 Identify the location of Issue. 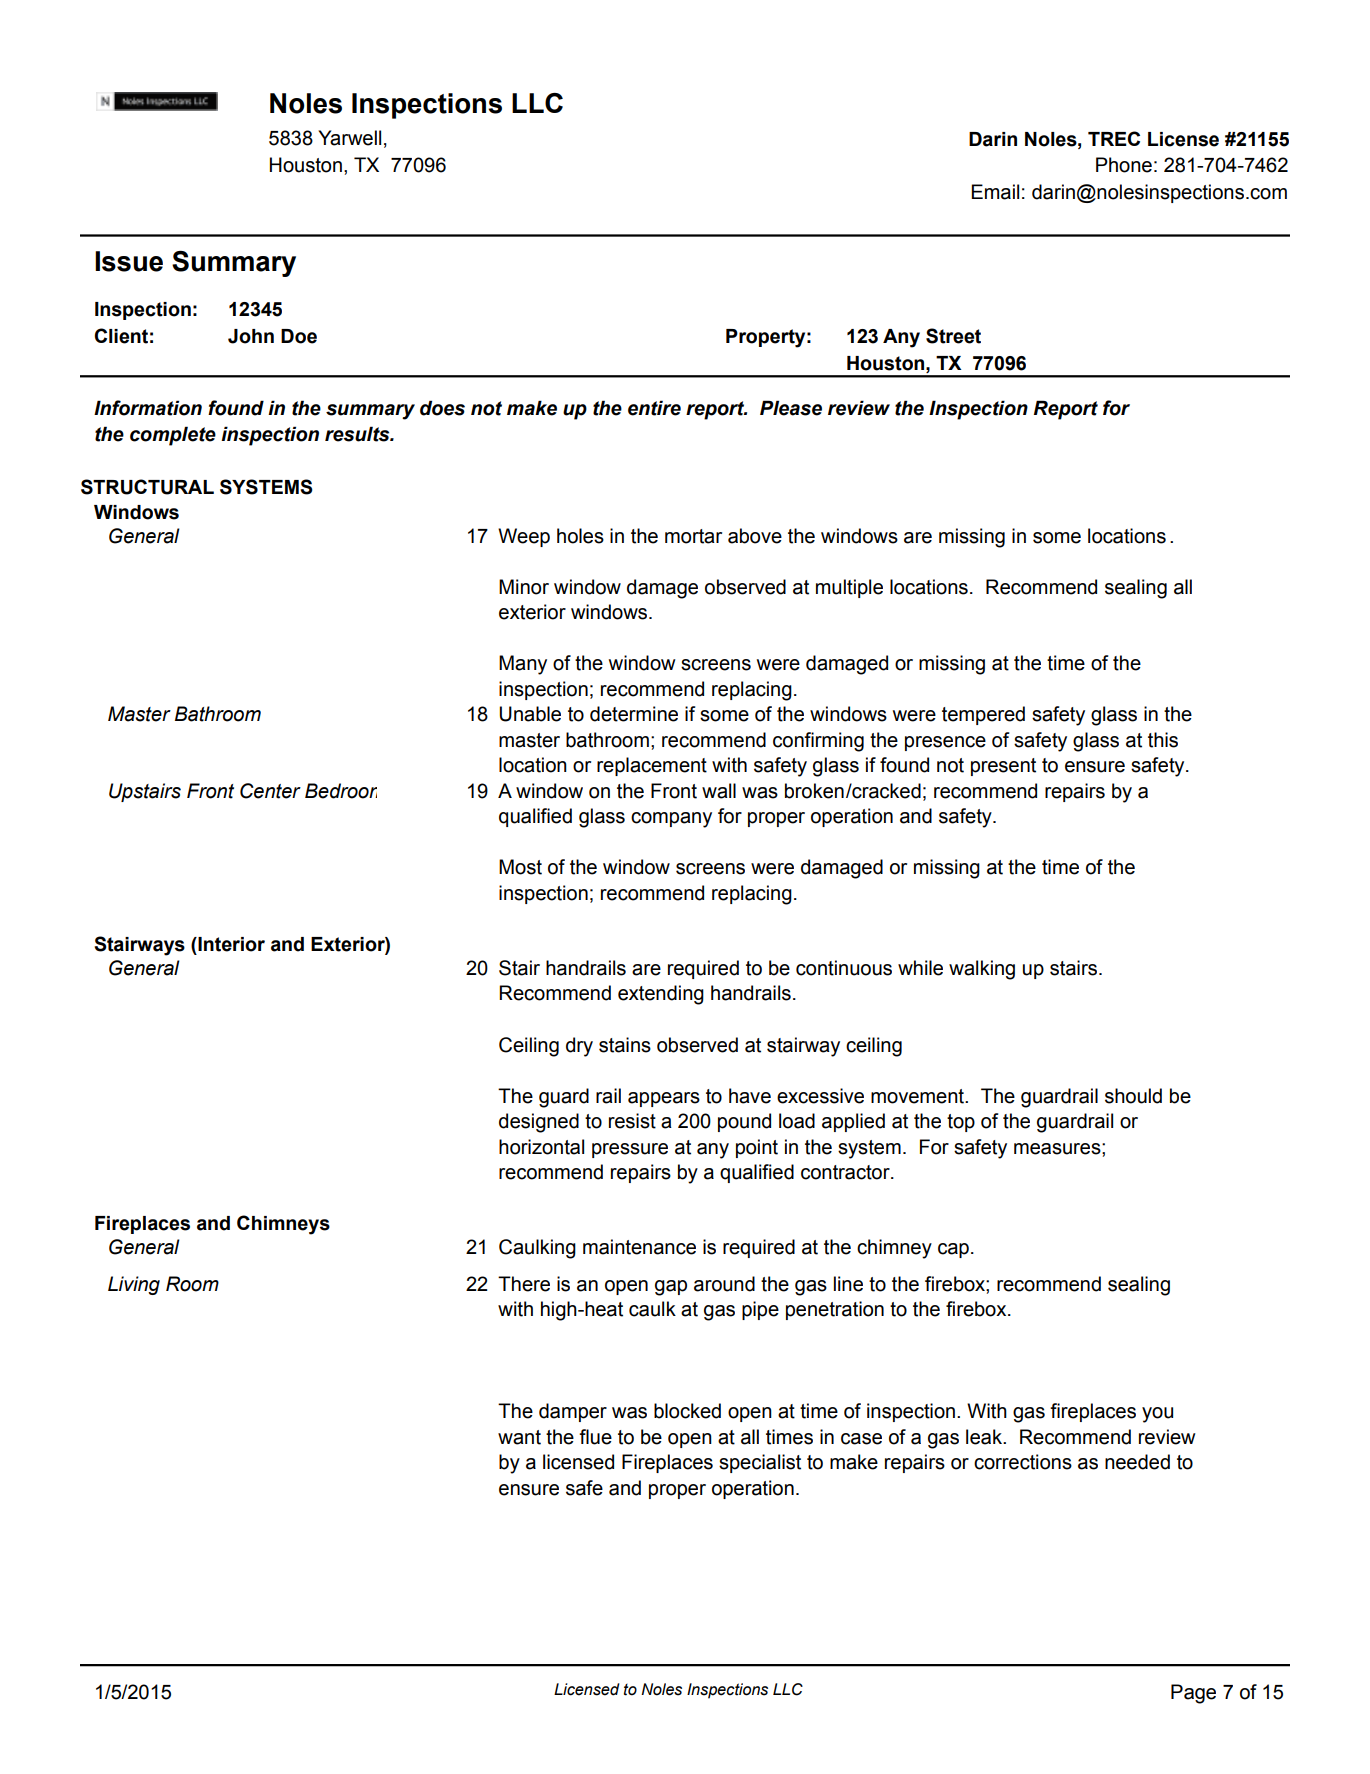
(129, 261).
